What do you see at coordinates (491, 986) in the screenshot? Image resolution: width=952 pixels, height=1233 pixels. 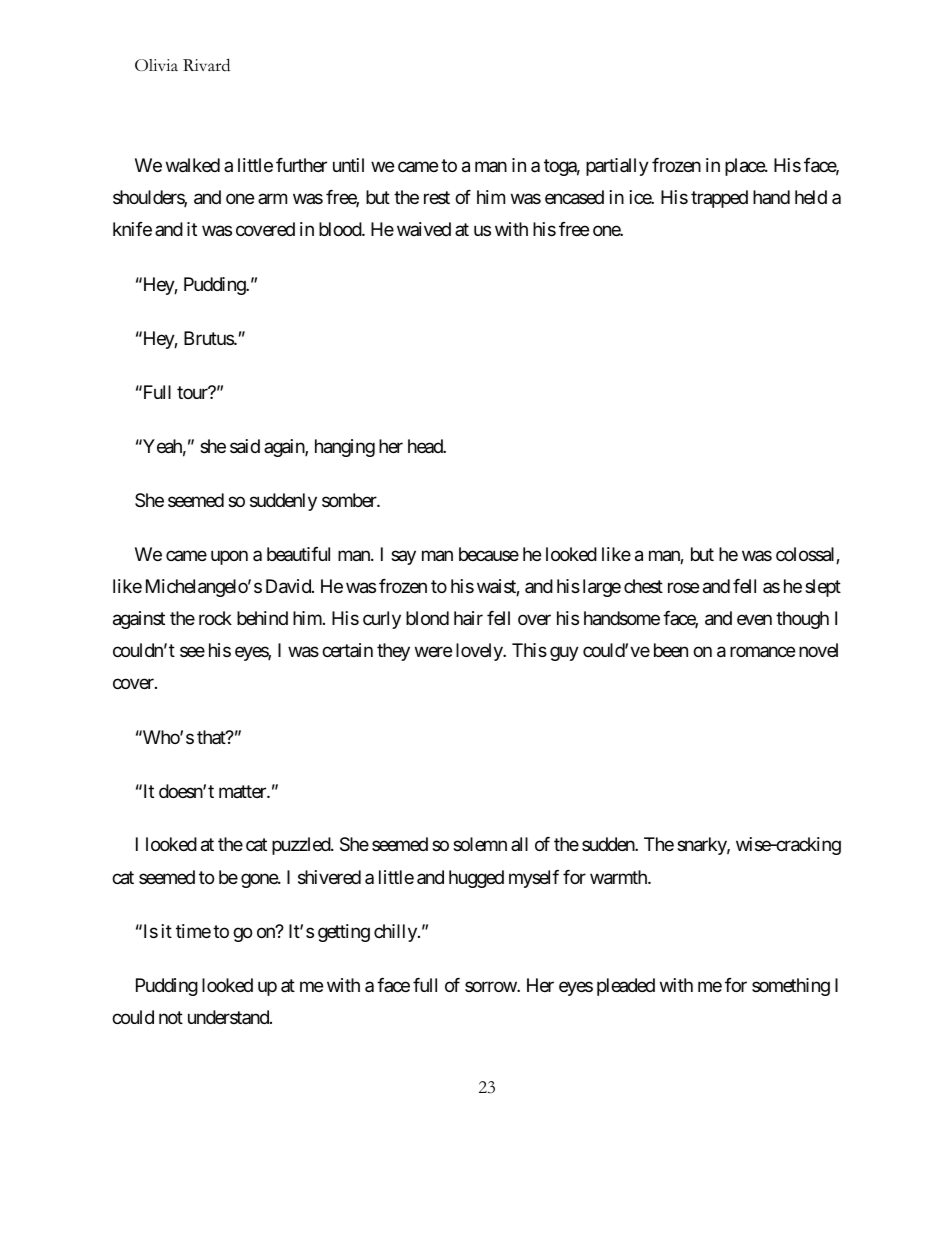 I see `sorrow` at bounding box center [491, 986].
